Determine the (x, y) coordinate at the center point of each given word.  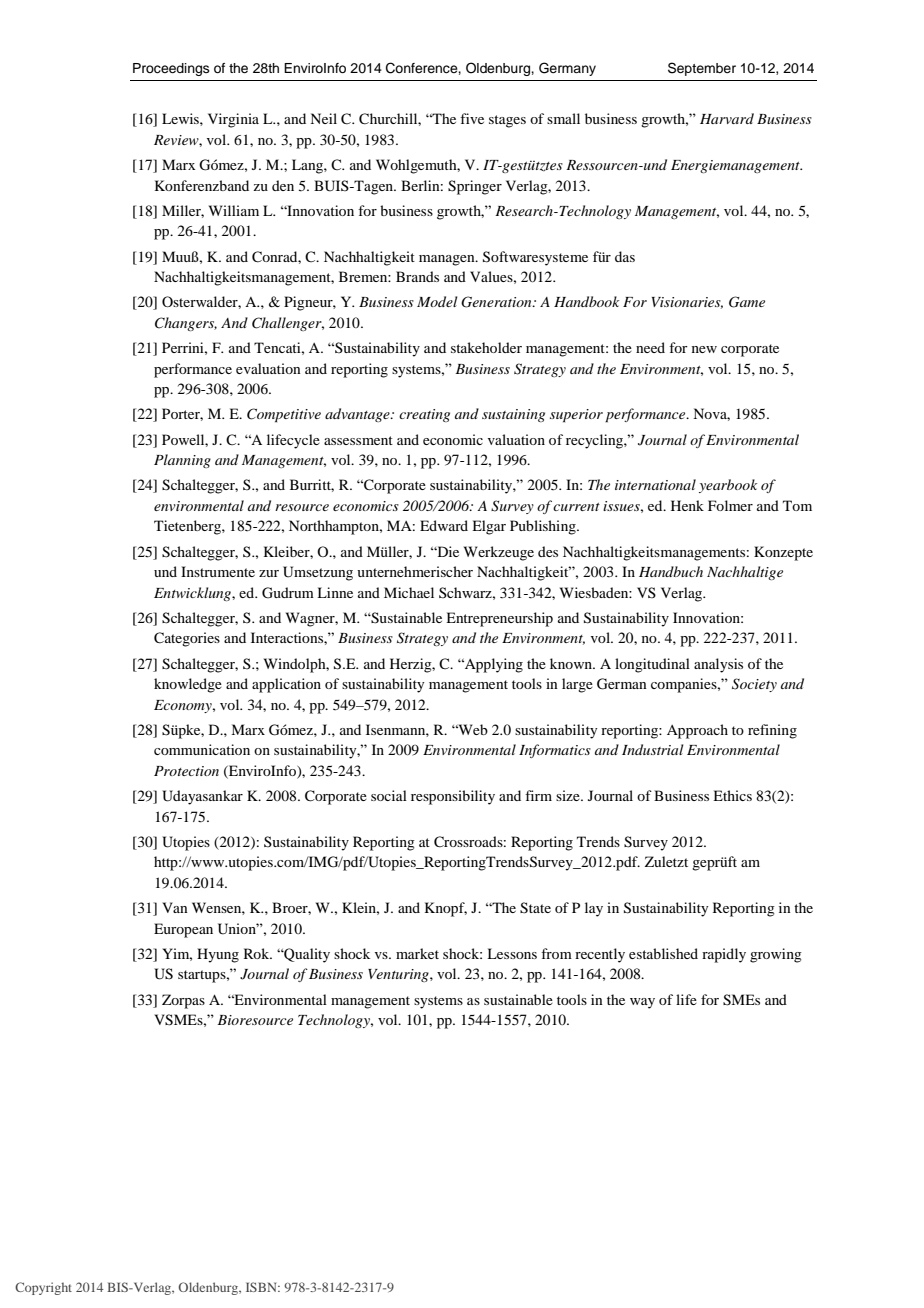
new (704, 349)
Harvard (727, 118)
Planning (182, 461)
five (472, 118)
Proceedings (171, 69)
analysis (718, 665)
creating (424, 415)
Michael (409, 592)
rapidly (724, 955)
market (417, 953)
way (642, 1003)
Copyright (43, 1288)
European (183, 930)
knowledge (188, 685)
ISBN (262, 1287)
